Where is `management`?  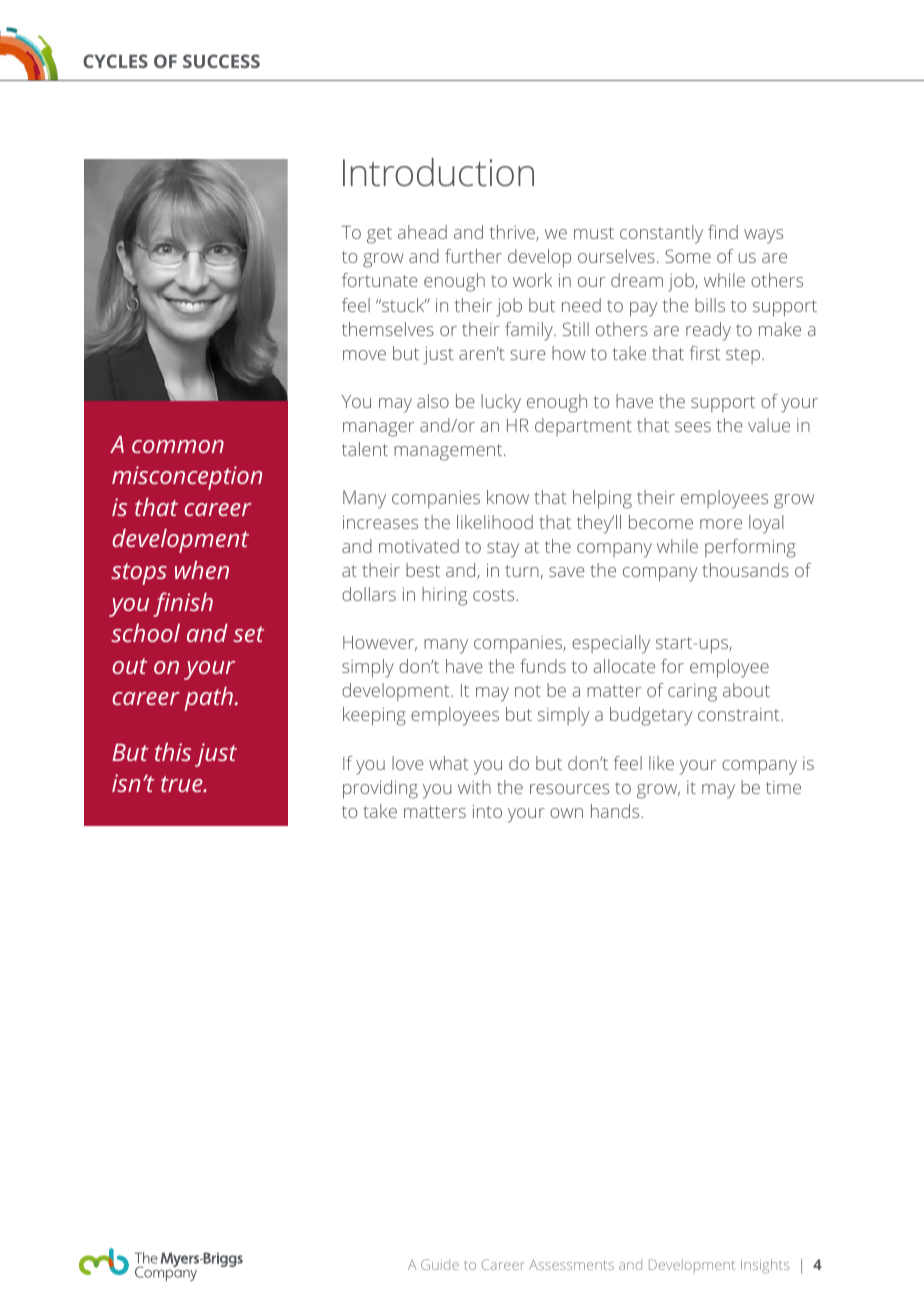
management is located at coordinates (449, 452).
